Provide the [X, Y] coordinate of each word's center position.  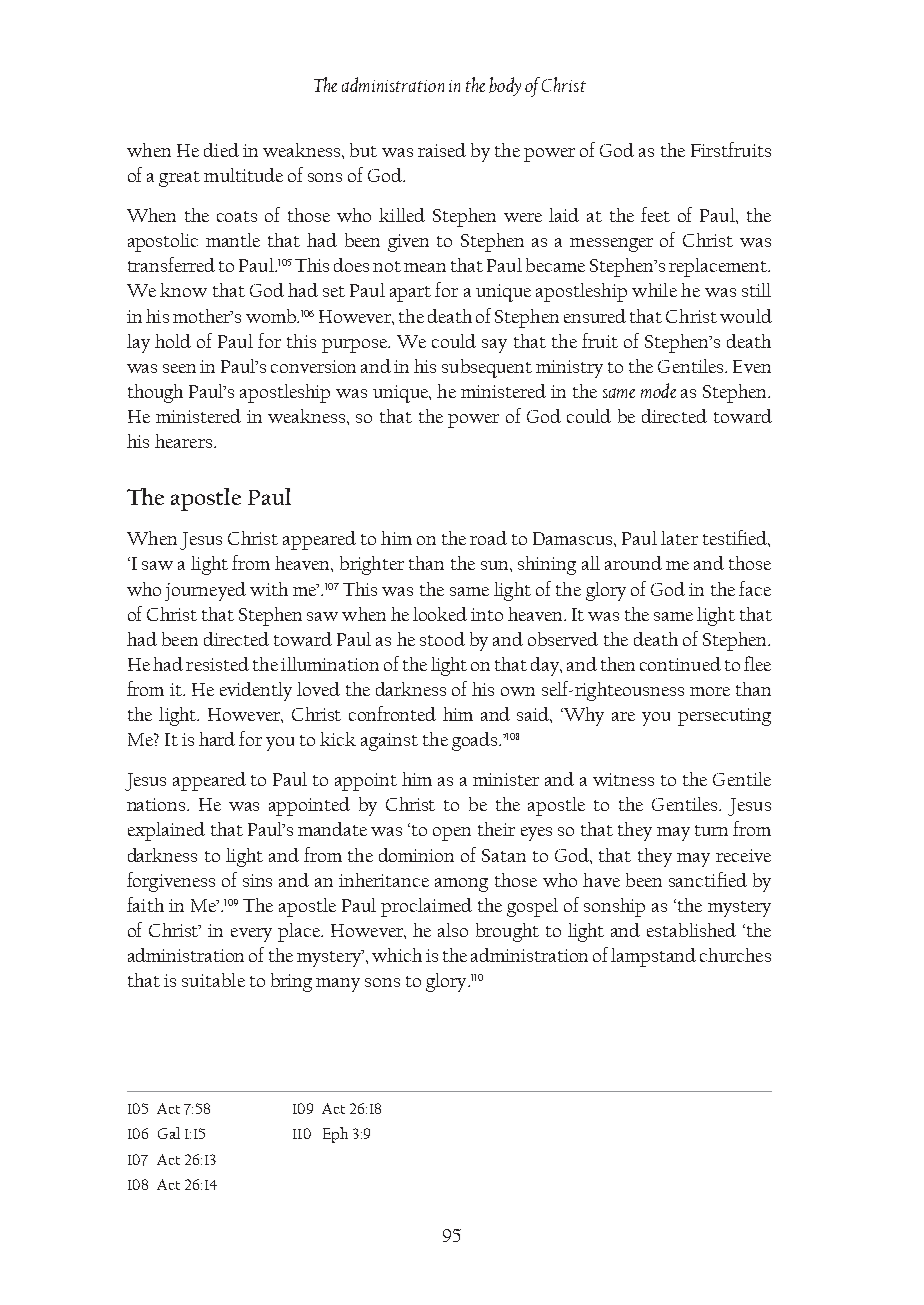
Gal [169, 1133]
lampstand [653, 957]
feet [655, 214]
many [338, 985]
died [221, 150]
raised [442, 150]
